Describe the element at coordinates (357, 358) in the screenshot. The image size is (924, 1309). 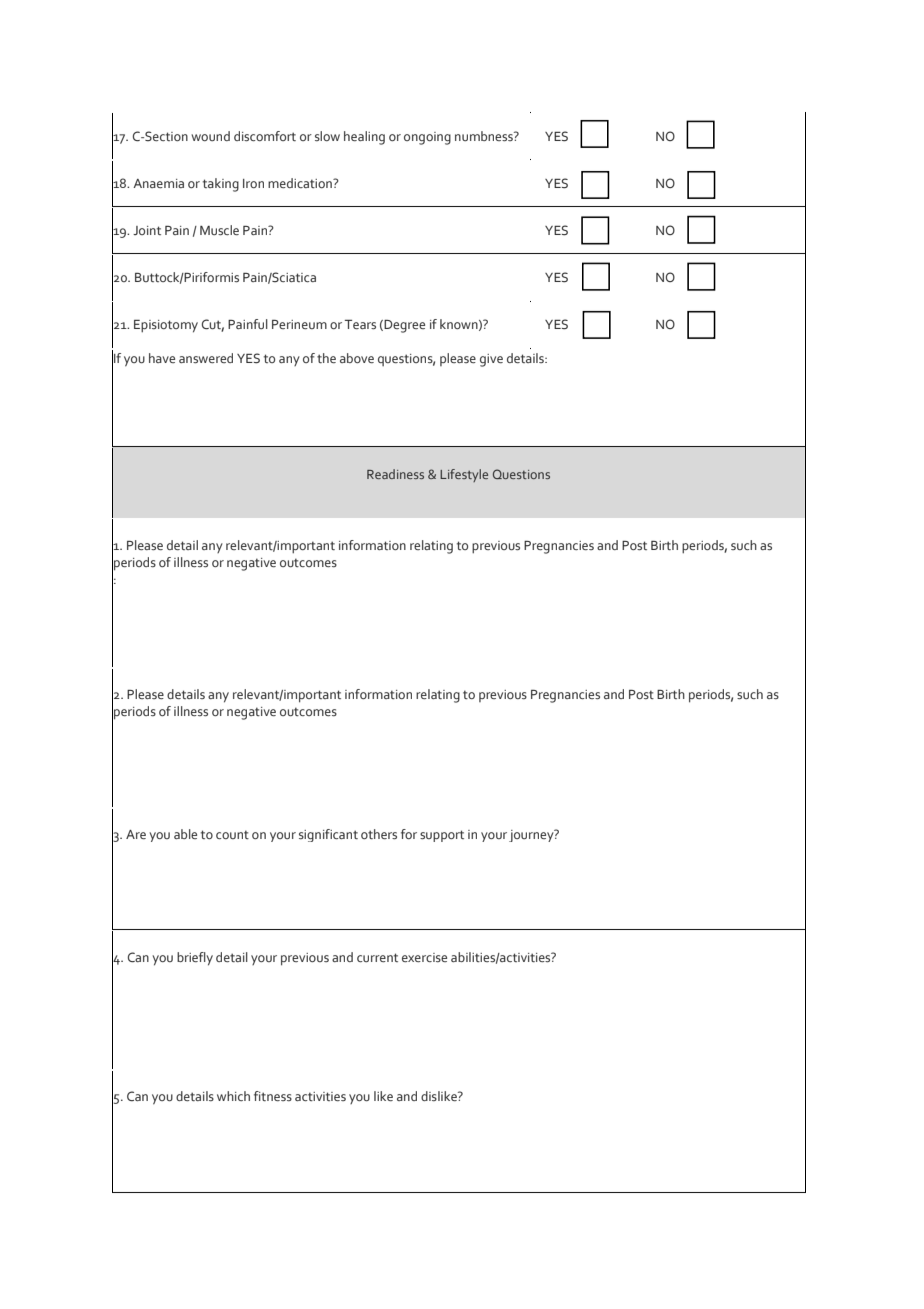
I see `above` at that location.
